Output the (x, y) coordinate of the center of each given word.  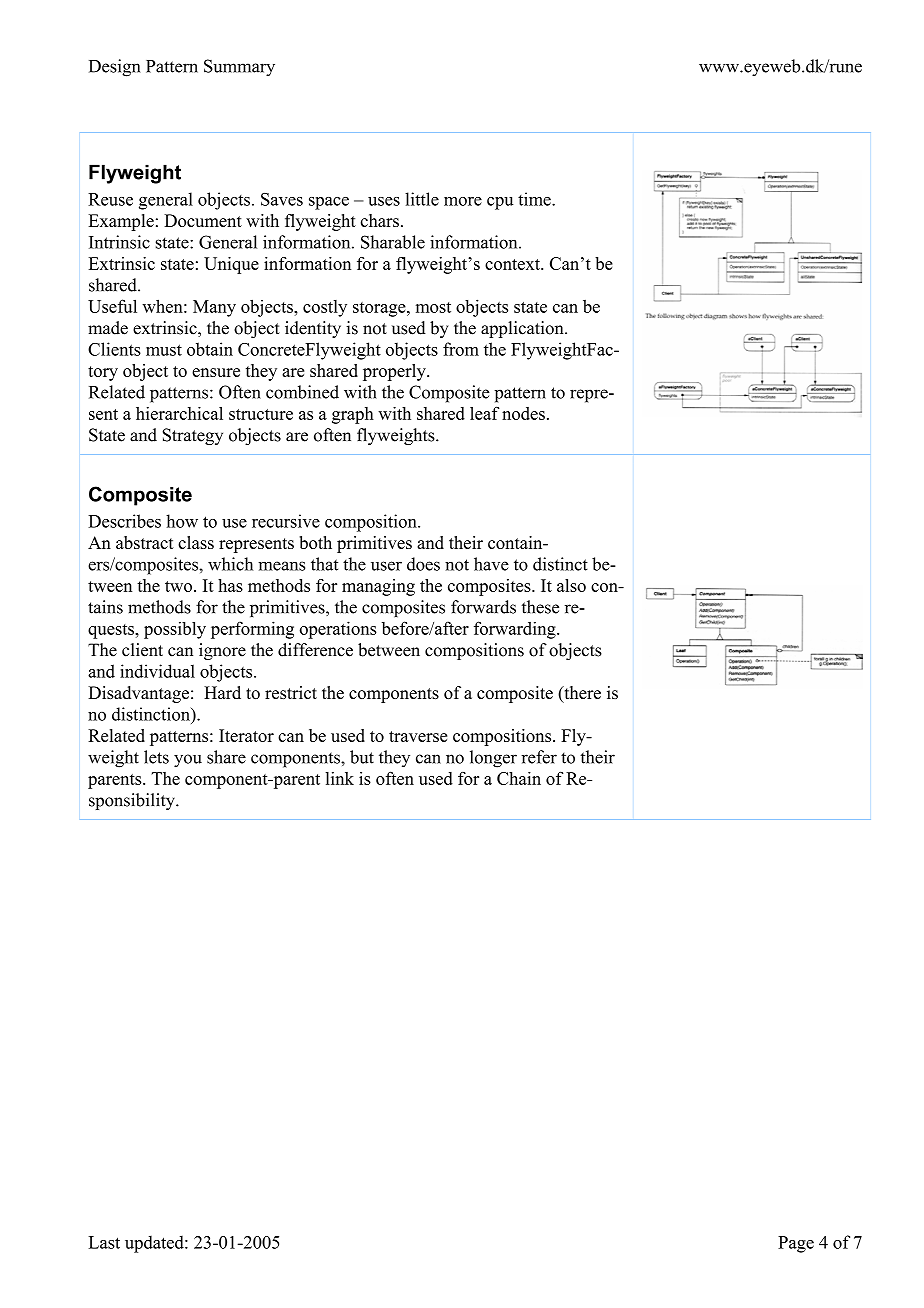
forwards (483, 607)
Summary (239, 68)
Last (104, 1242)
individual (157, 671)
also (571, 585)
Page (796, 1244)
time (535, 199)
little (422, 199)
